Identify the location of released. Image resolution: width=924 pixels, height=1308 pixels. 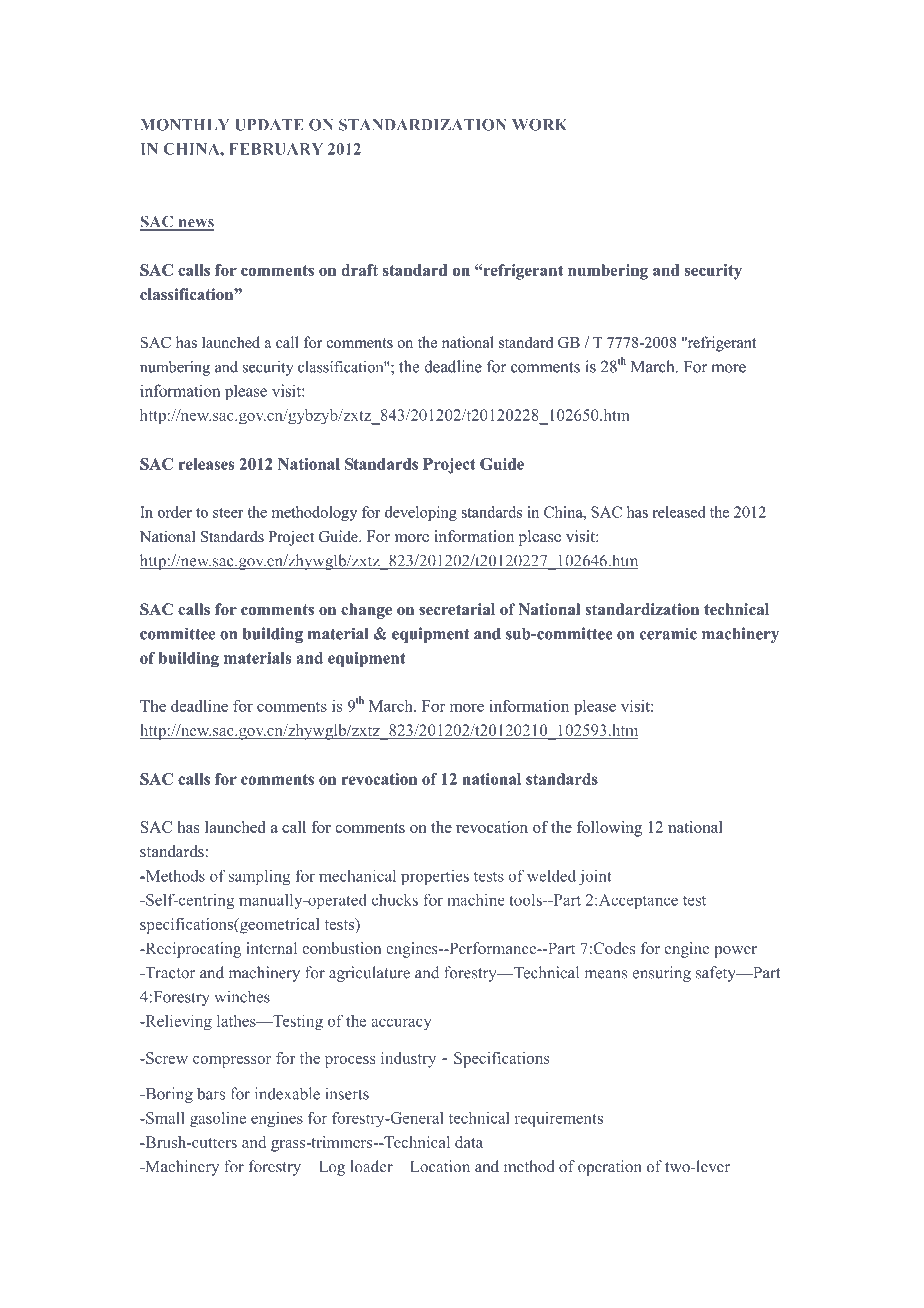
(679, 512).
